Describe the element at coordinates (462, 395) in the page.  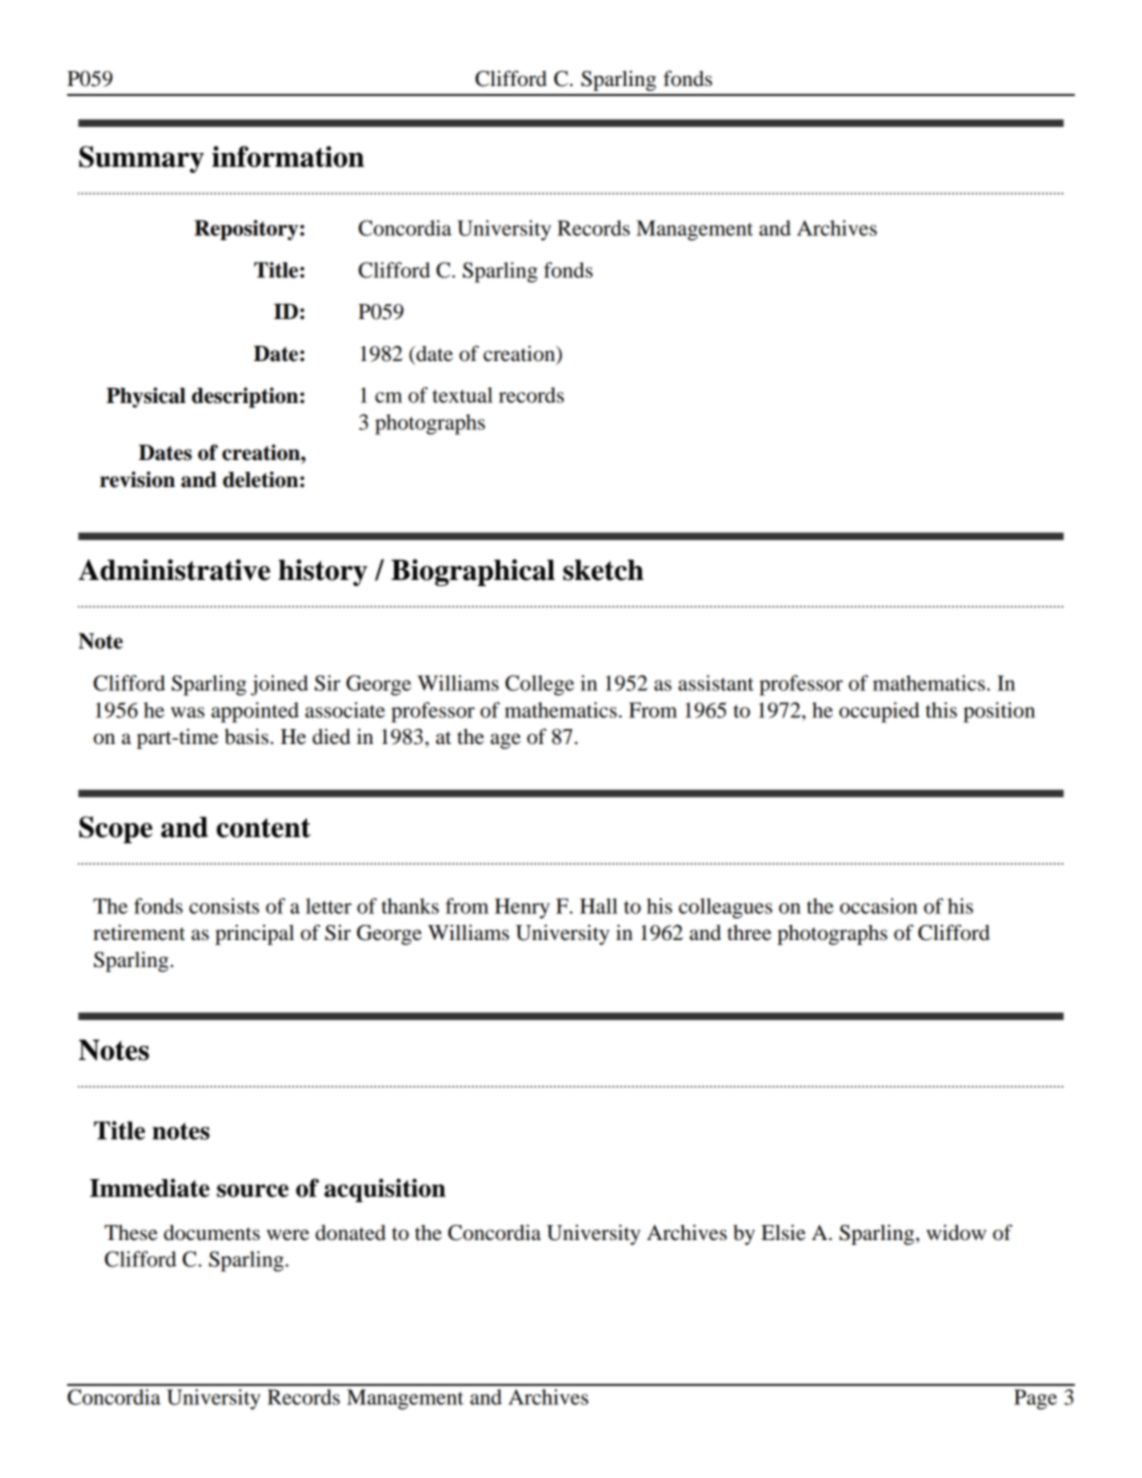
I see `textual` at that location.
